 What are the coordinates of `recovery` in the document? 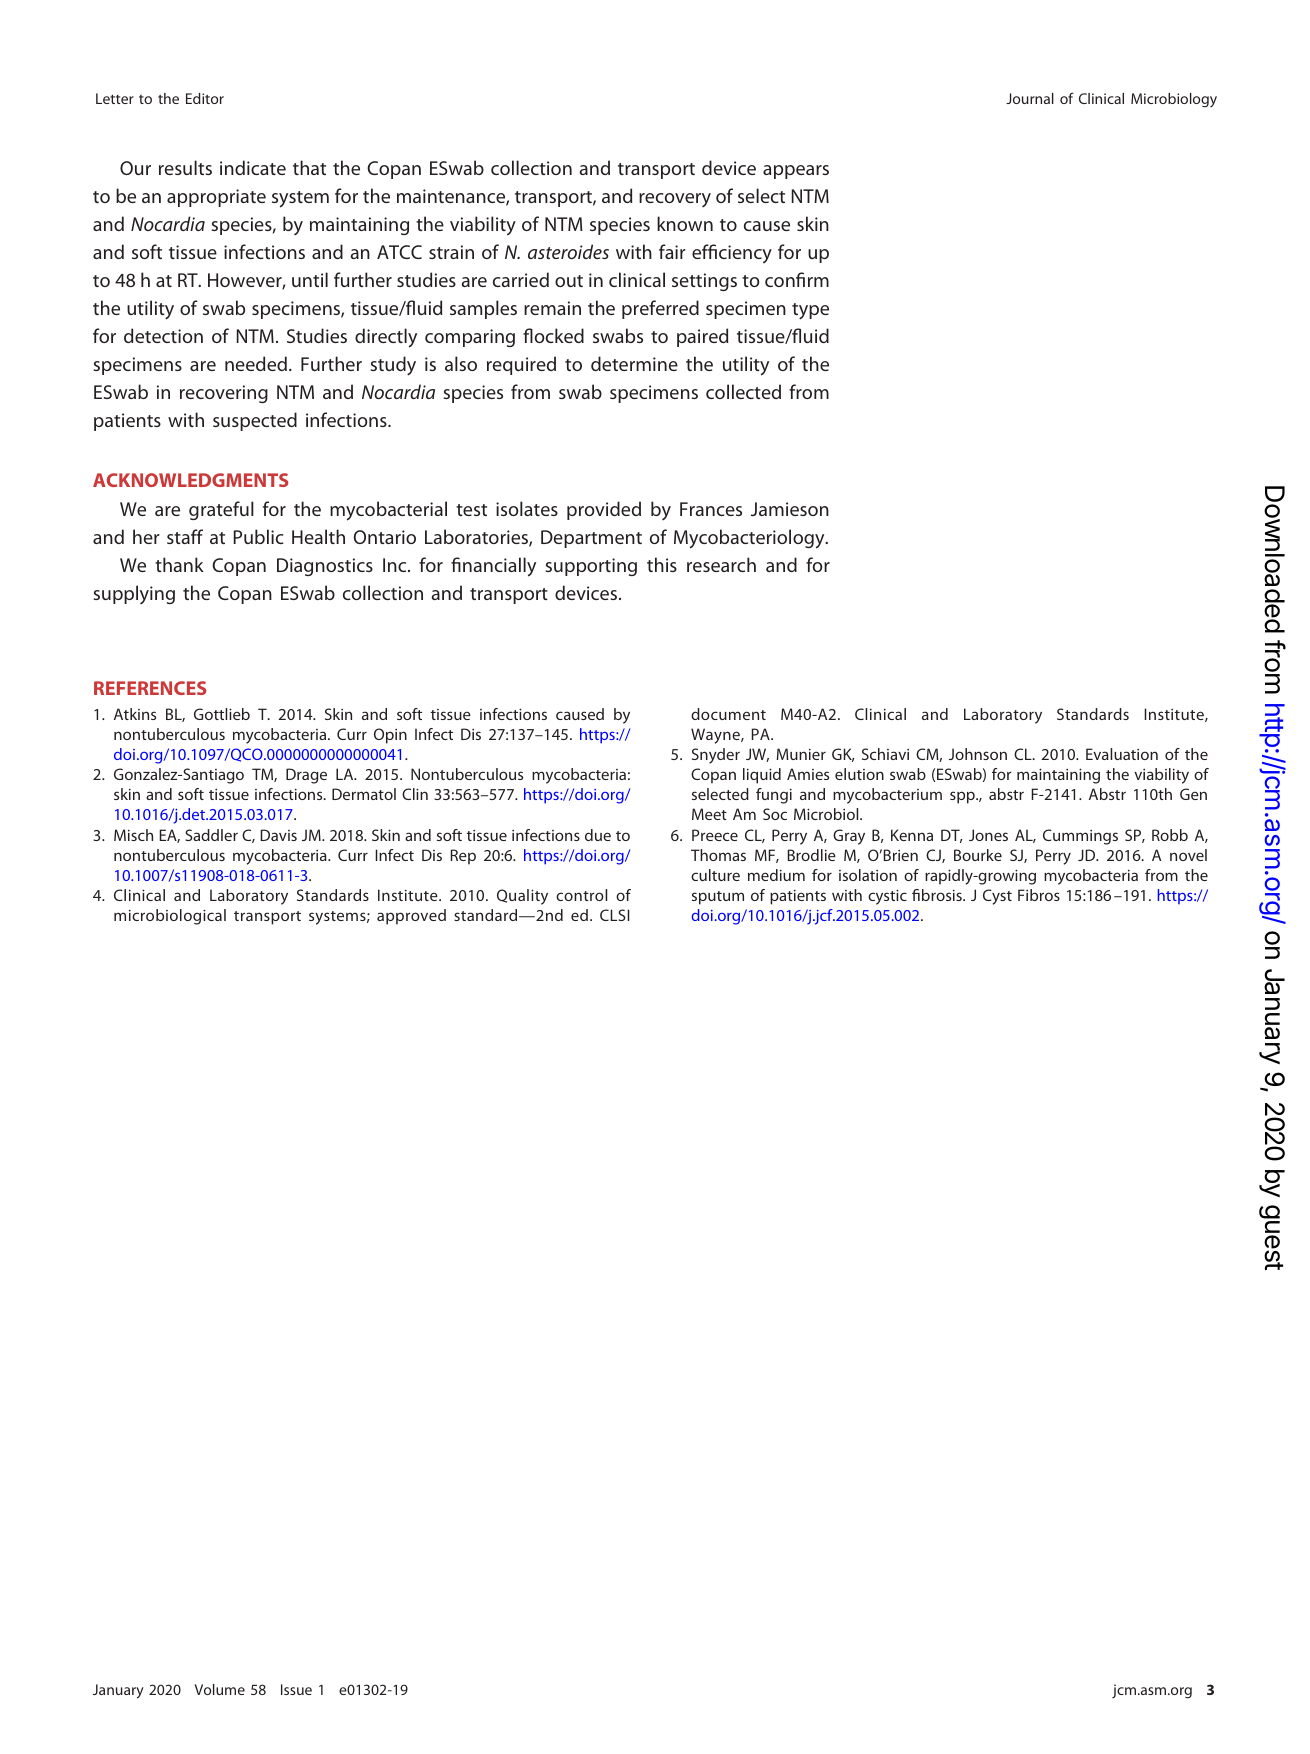 It's located at (675, 200).
